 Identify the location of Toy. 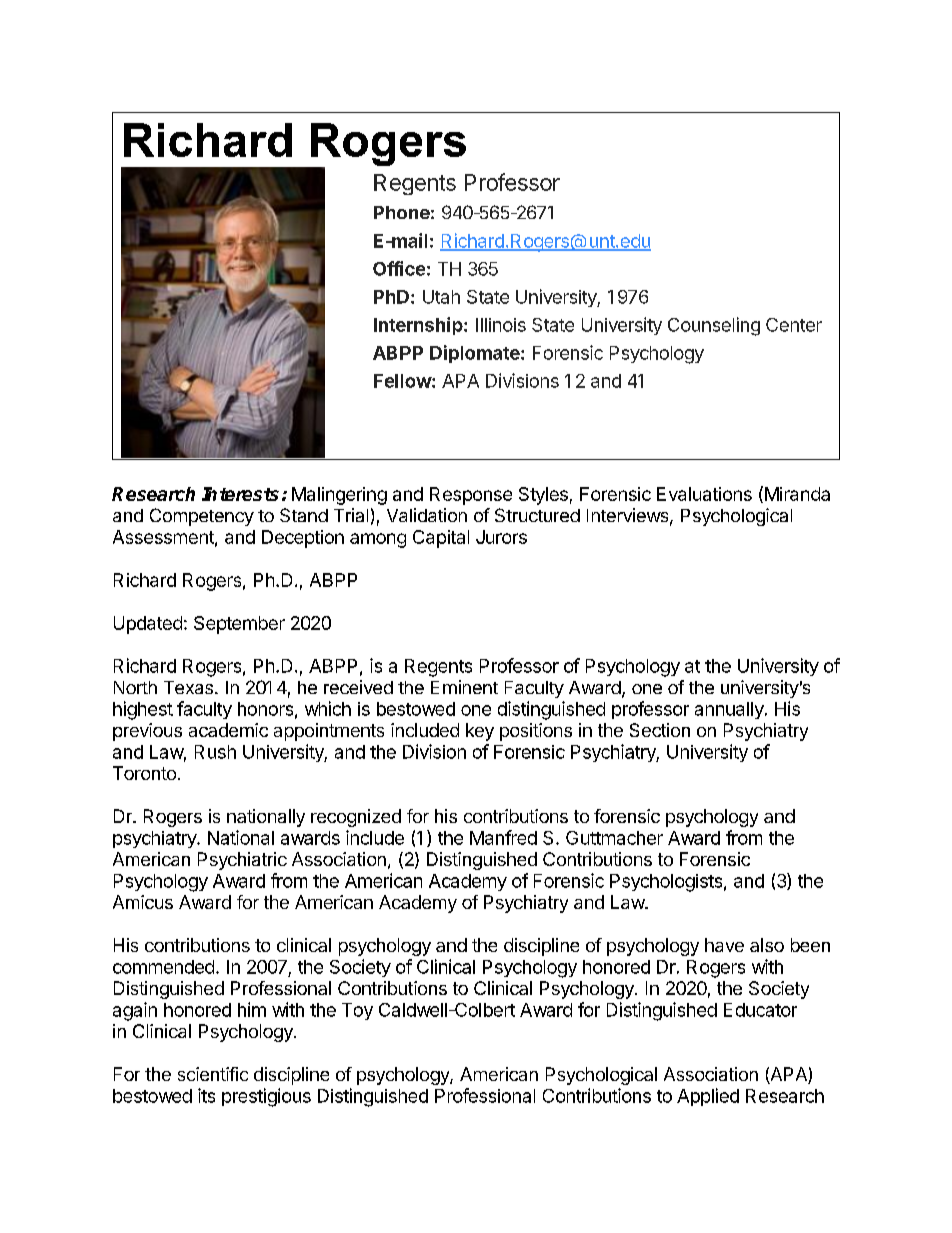
(357, 1011).
